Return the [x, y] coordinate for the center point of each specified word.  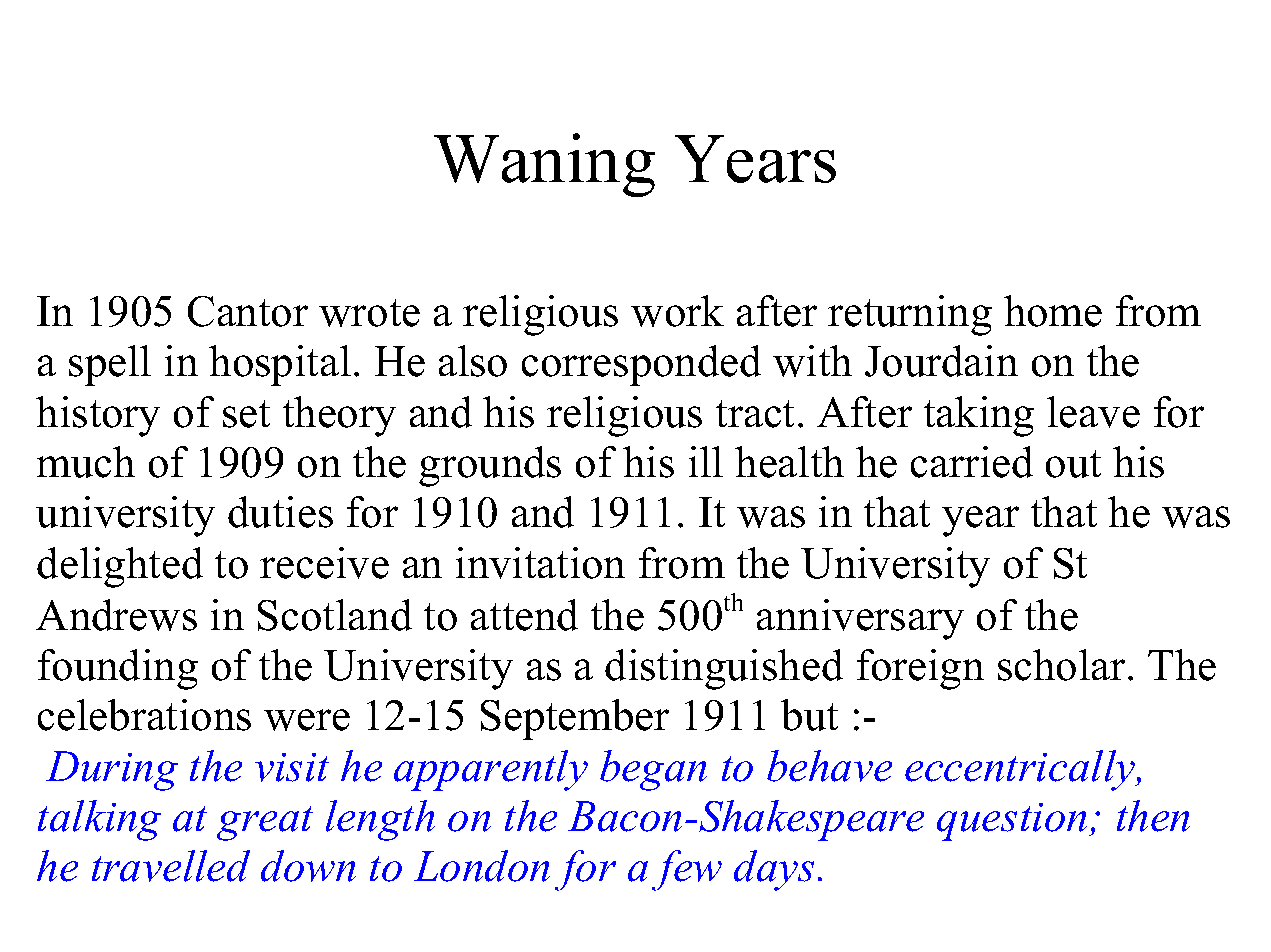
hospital [280, 365]
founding [118, 669]
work [677, 311]
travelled [171, 866]
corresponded [641, 365]
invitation [540, 563]
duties [280, 512]
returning [910, 315]
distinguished [724, 669]
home [1053, 311]
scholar [1061, 665]
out [1073, 464]
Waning [544, 165]
